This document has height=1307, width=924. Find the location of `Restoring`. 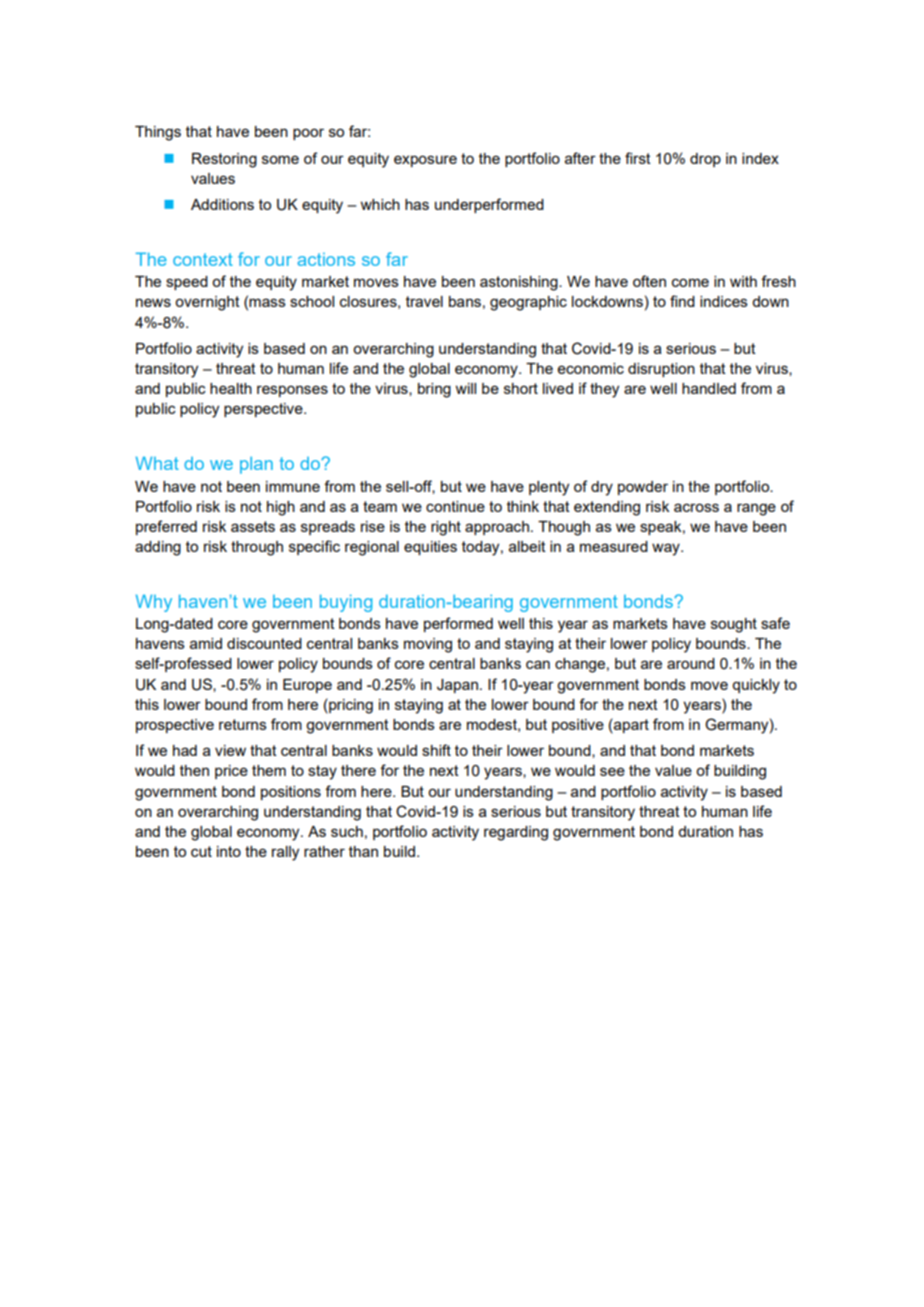

Restoring is located at coordinates (224, 160).
